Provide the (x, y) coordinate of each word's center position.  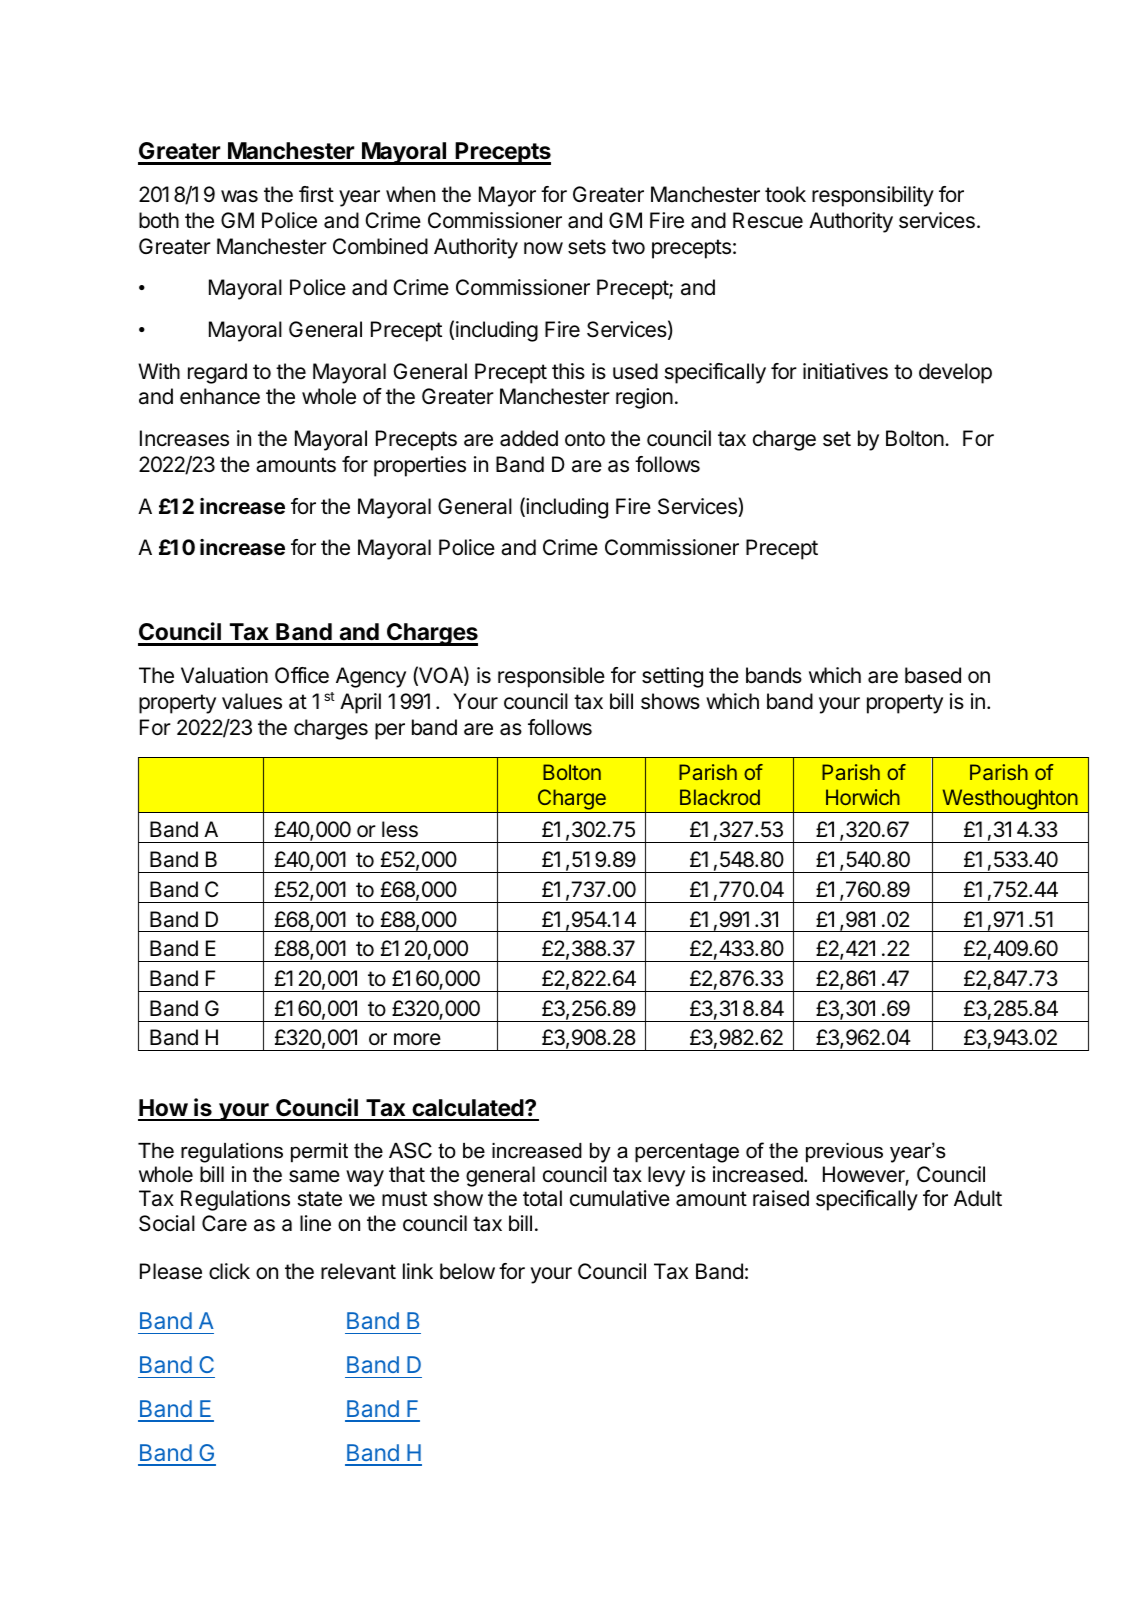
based (933, 675)
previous (844, 1153)
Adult (978, 1198)
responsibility (873, 196)
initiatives (845, 371)
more (417, 1039)
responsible (551, 677)
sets (587, 247)
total (542, 1198)
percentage (687, 1153)
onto (585, 439)
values (252, 701)
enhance (220, 396)
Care (224, 1223)
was (239, 196)
